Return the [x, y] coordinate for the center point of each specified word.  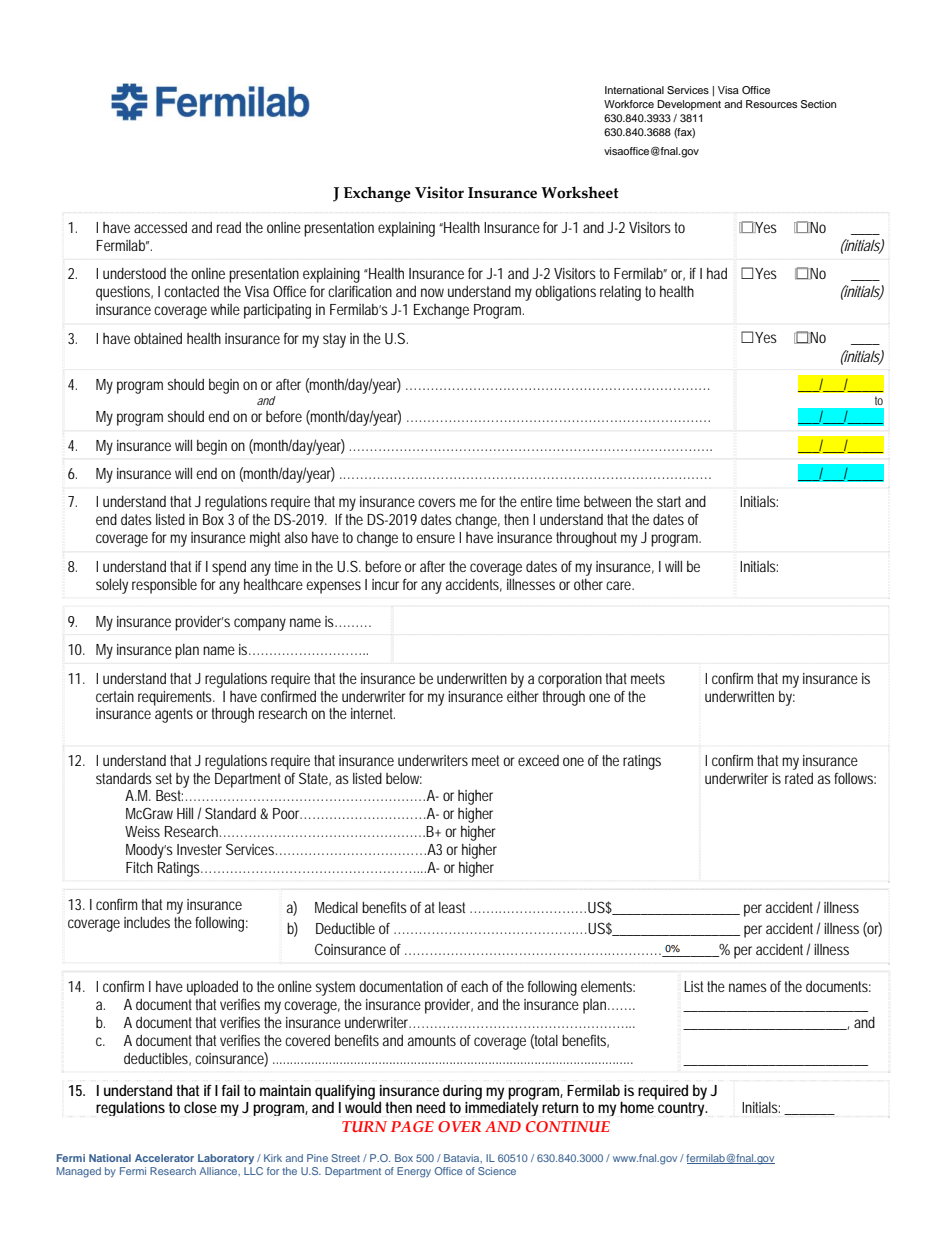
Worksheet [580, 192]
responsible [164, 586]
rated [799, 778]
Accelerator [164, 1158]
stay [334, 340]
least [452, 907]
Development [689, 105]
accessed [160, 227]
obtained [158, 338]
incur [385, 584]
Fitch [139, 867]
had [717, 273]
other [588, 584]
